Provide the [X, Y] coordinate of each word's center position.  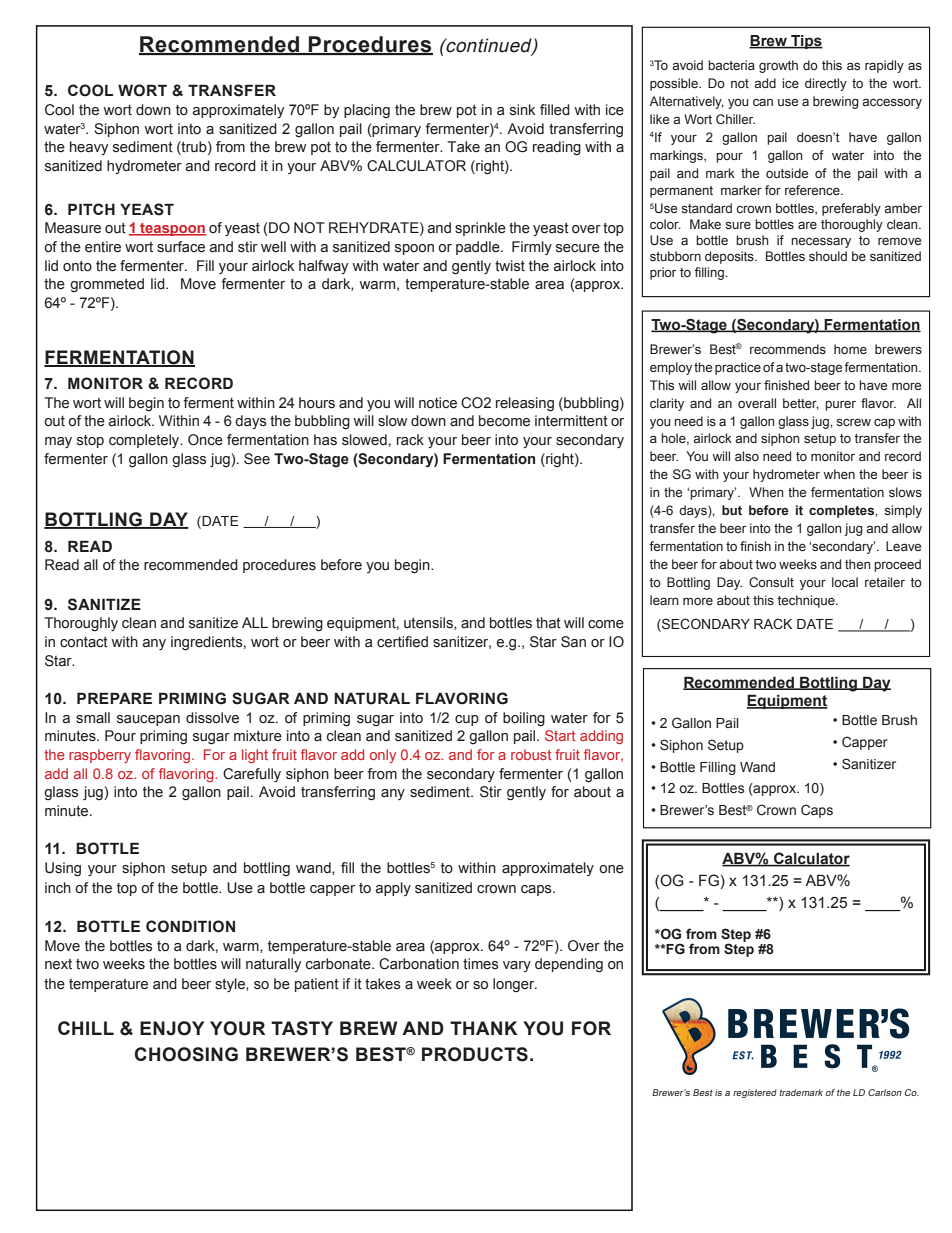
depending [569, 965]
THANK [484, 1028]
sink [522, 109]
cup [467, 720]
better [801, 404]
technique [807, 601]
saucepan [148, 720]
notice [438, 403]
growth [778, 66]
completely [145, 441]
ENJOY [172, 1028]
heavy [89, 148]
